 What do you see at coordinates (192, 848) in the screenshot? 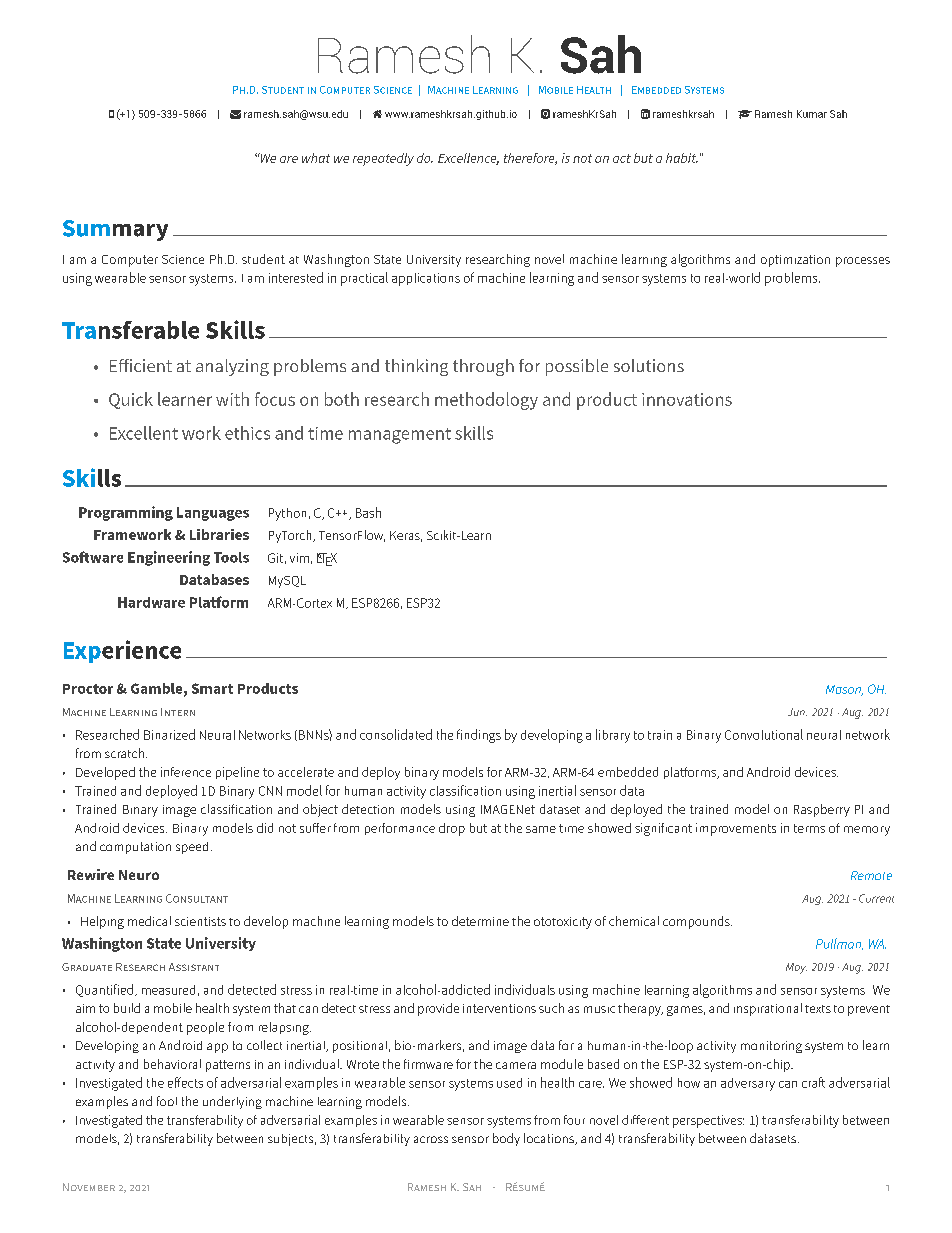
I see `speed` at bounding box center [192, 848].
